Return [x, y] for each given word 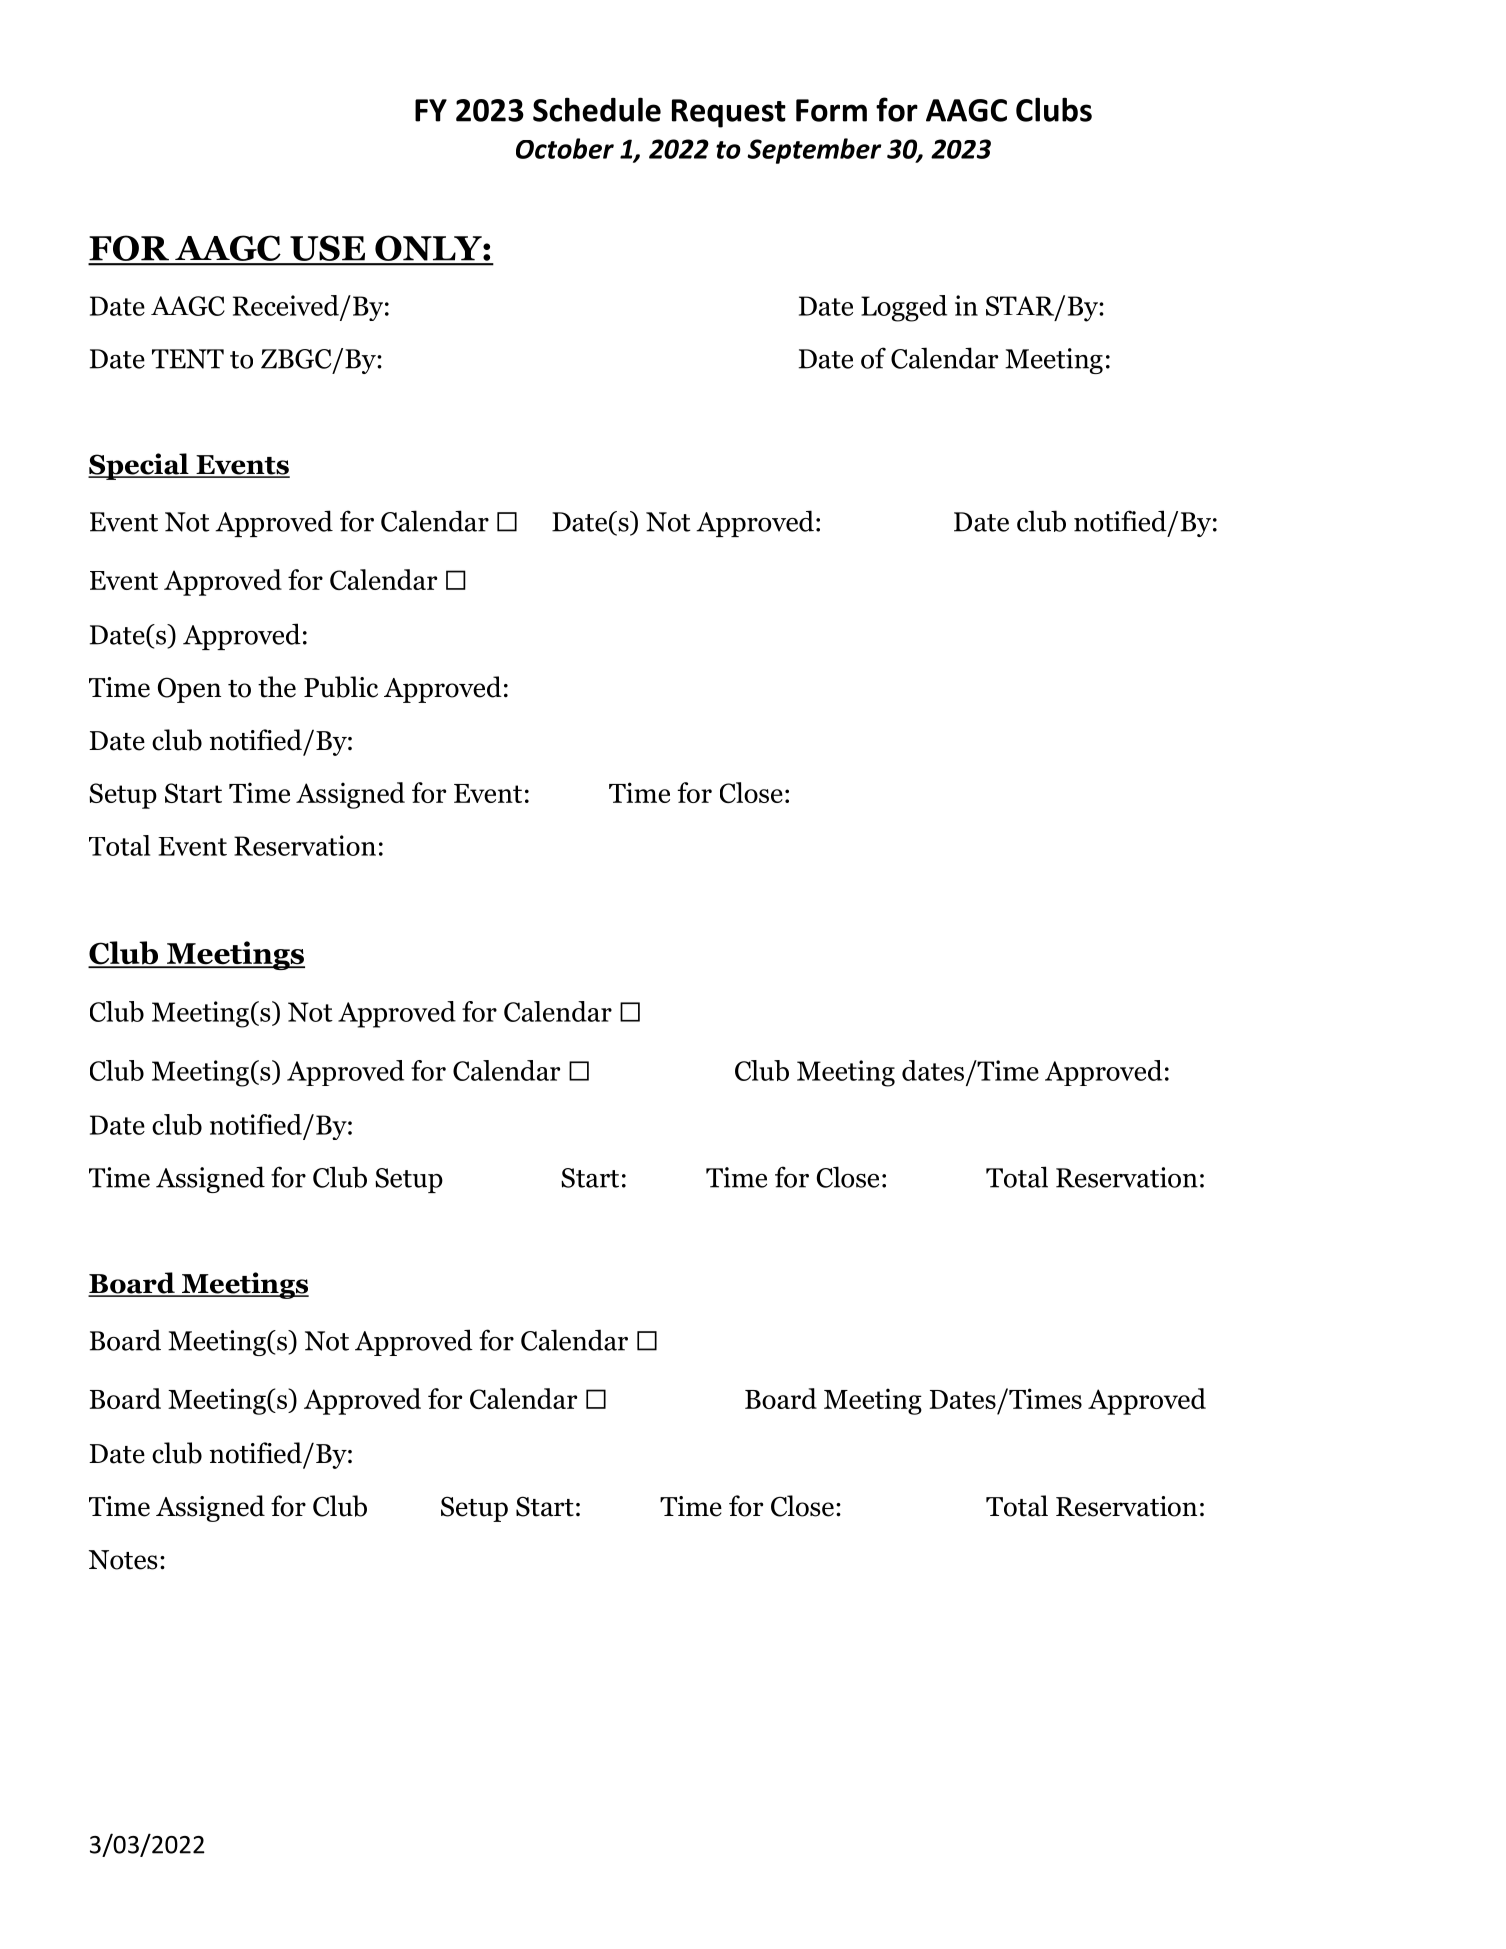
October [565, 148]
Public [341, 687]
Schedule [597, 109]
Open [189, 690]
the [277, 687]
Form [831, 110]
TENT [188, 359]
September [814, 151]
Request [729, 113]
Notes [123, 1560]
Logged [904, 308]
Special [139, 466]
